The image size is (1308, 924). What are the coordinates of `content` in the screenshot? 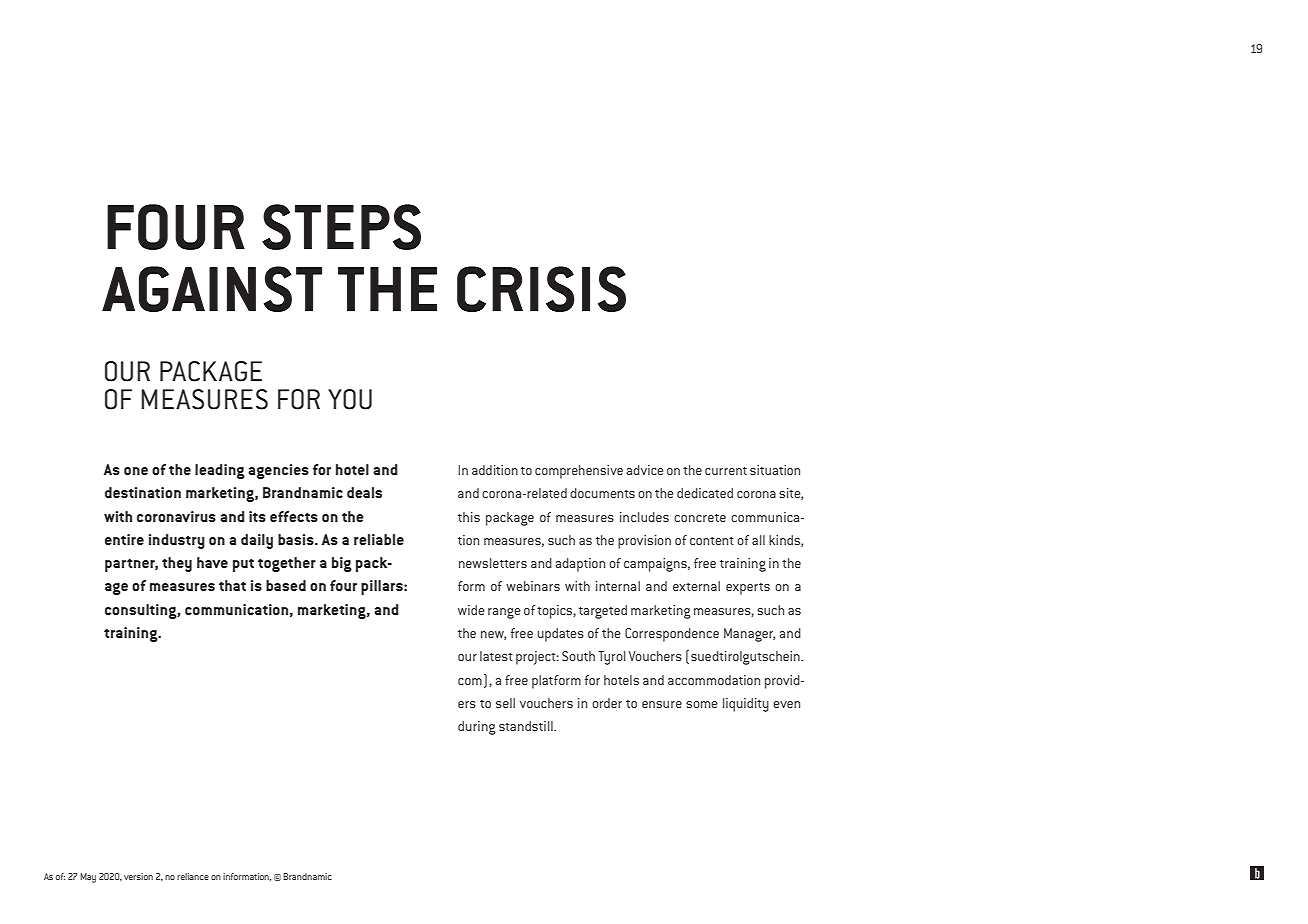 It's located at (712, 541).
